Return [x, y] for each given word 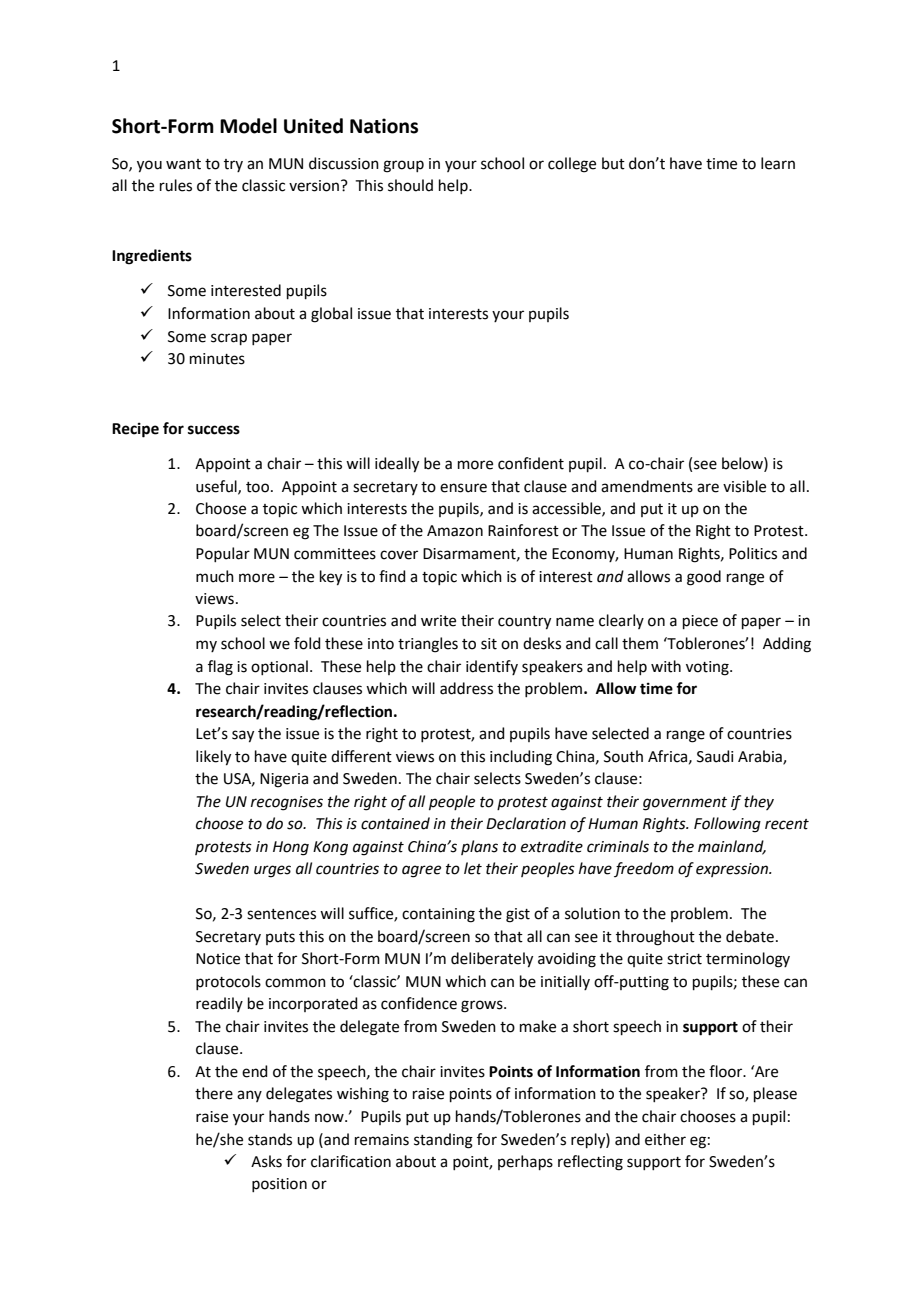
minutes [217, 359]
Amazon [455, 531]
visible [744, 486]
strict [684, 959]
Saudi [715, 756]
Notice [218, 959]
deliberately [492, 960]
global [331, 315]
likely [213, 758]
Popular [223, 554]
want [183, 164]
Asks [266, 1161]
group [403, 166]
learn [778, 163]
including [521, 758]
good [704, 578]
